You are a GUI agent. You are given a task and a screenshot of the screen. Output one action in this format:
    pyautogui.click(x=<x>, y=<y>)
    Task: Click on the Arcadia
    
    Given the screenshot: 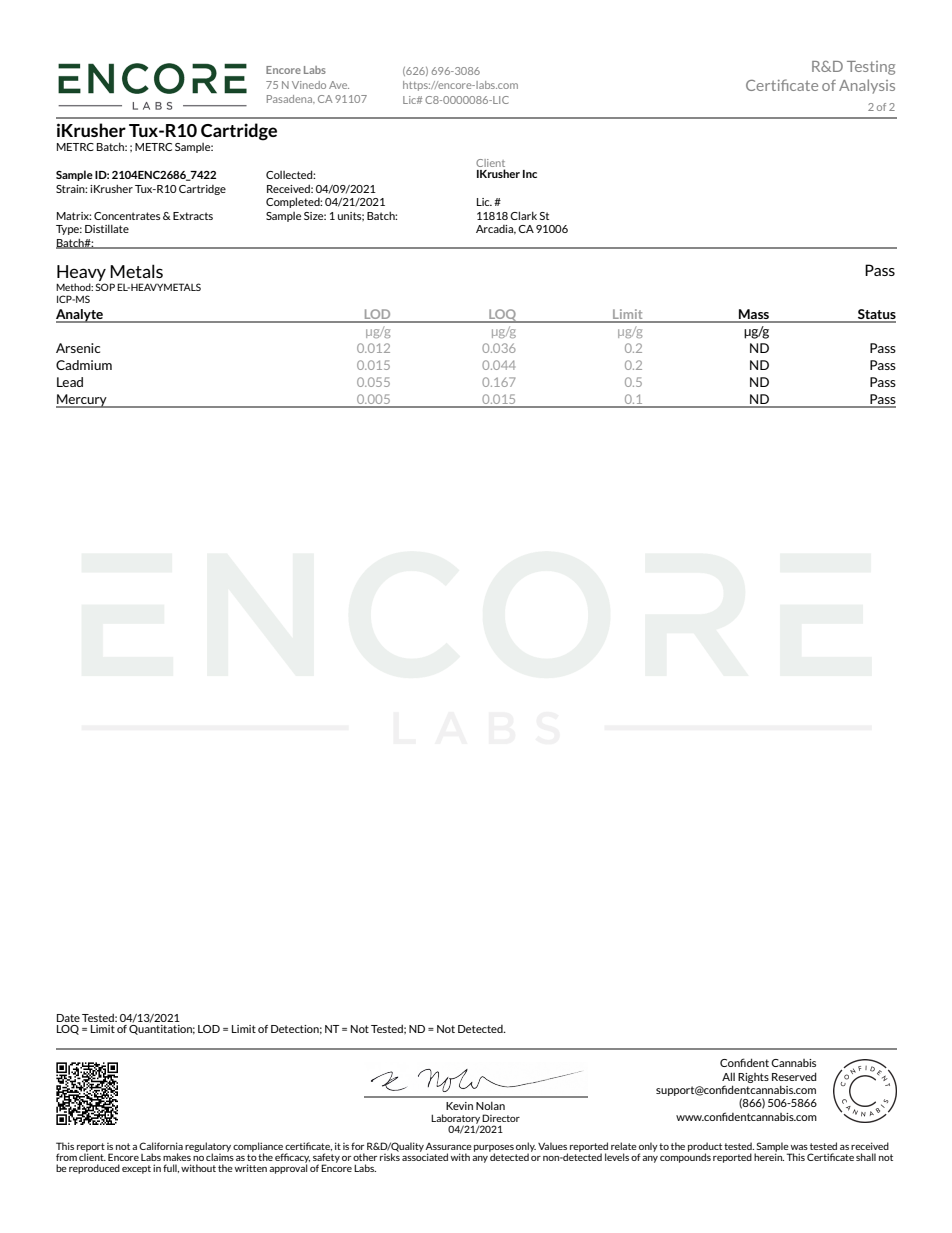 What is the action you would take?
    pyautogui.click(x=496, y=230)
